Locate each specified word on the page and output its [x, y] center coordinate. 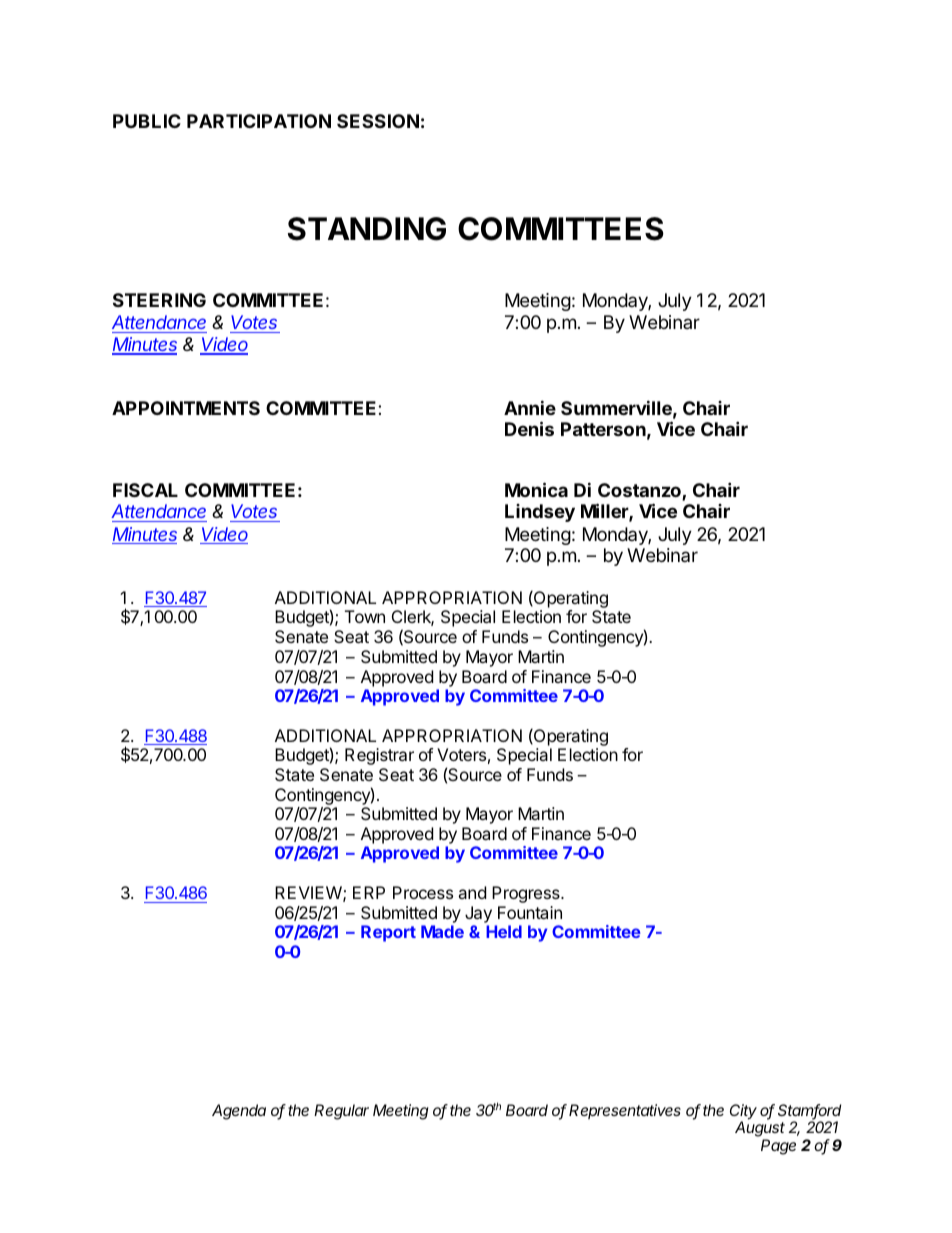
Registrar [379, 756]
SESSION [378, 121]
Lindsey [540, 513]
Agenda [239, 1112]
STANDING [367, 229]
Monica [536, 489]
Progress [527, 894]
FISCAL [145, 490]
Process [423, 892]
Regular [341, 1112]
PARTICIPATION [259, 121]
